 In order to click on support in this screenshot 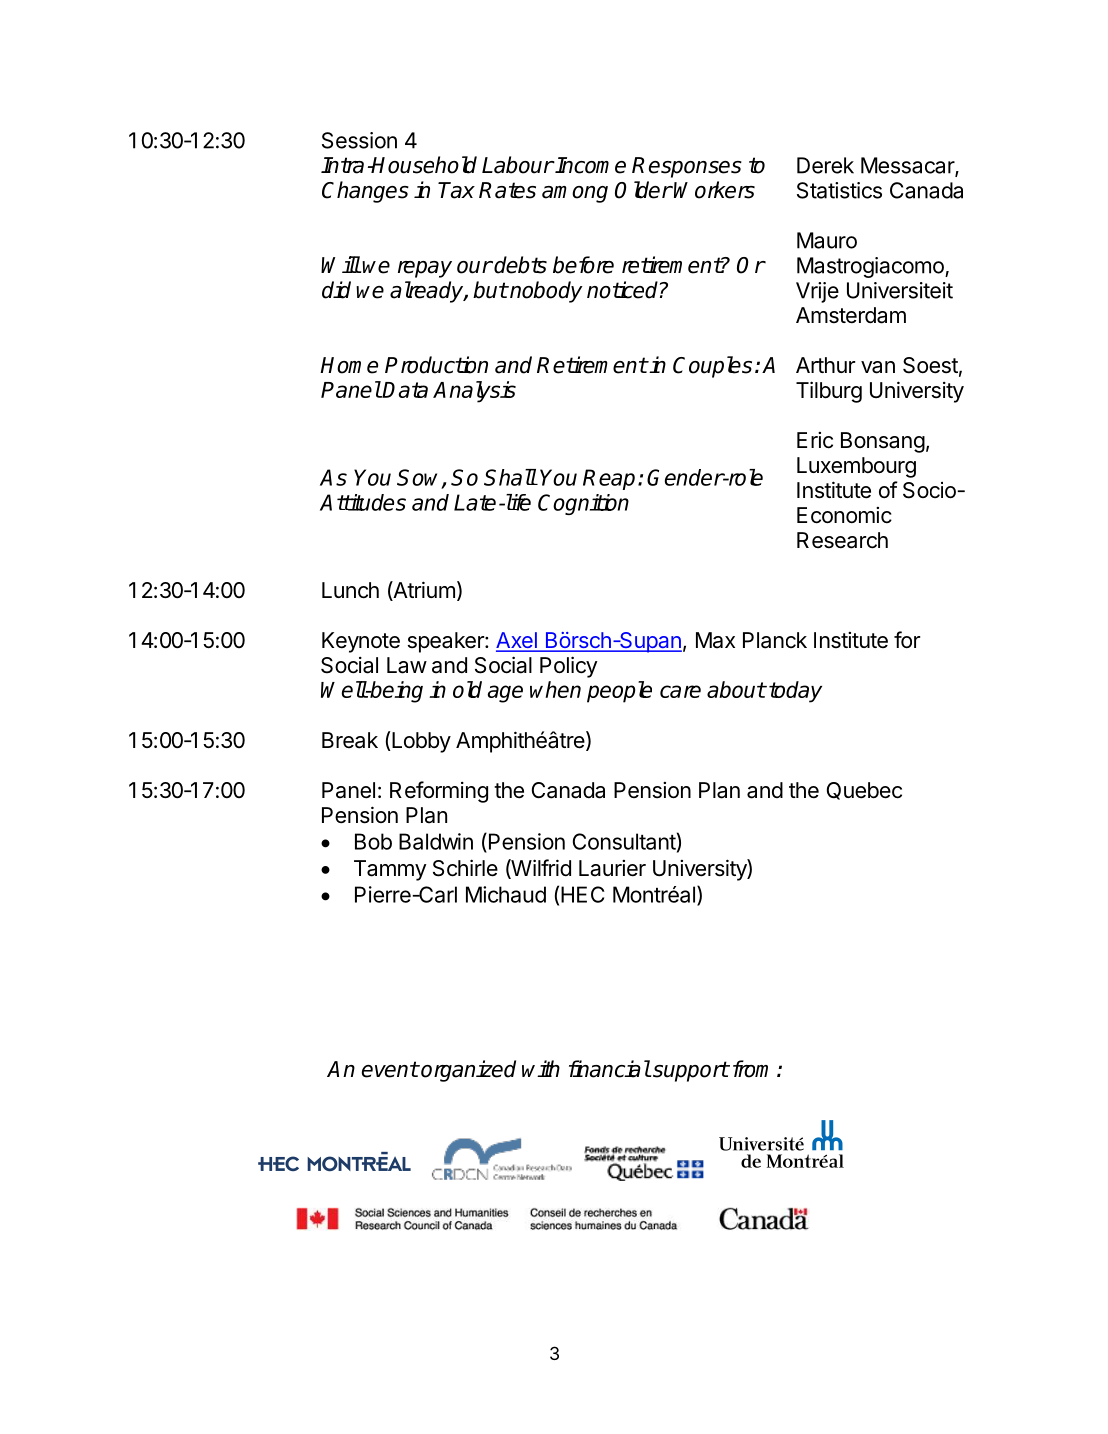, I will do `click(690, 1071)`.
